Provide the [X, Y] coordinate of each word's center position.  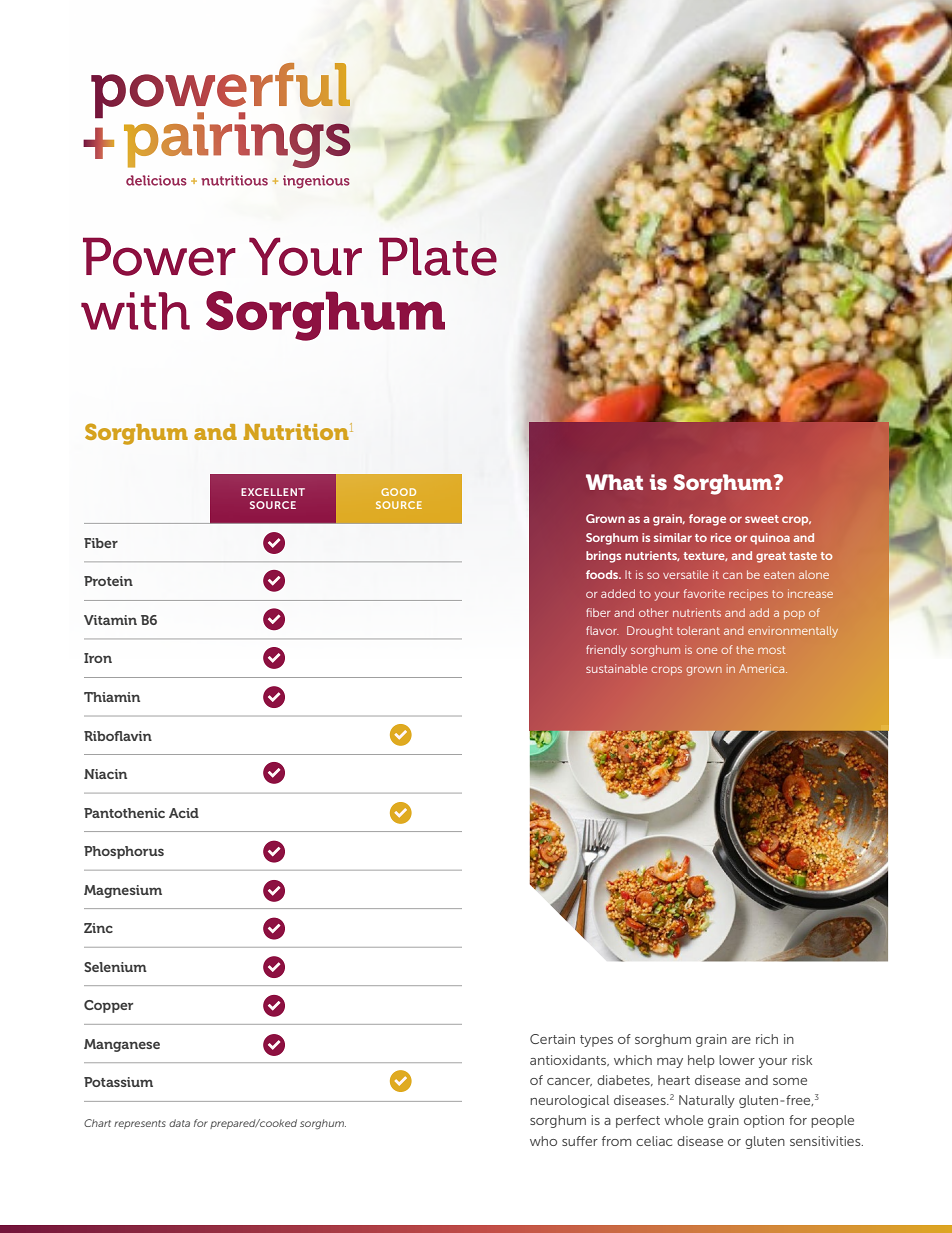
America [763, 668]
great [771, 557]
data [179, 1123]
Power [159, 256]
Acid [184, 813]
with [135, 311]
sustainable [616, 668]
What [614, 482]
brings [603, 557]
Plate [438, 256]
